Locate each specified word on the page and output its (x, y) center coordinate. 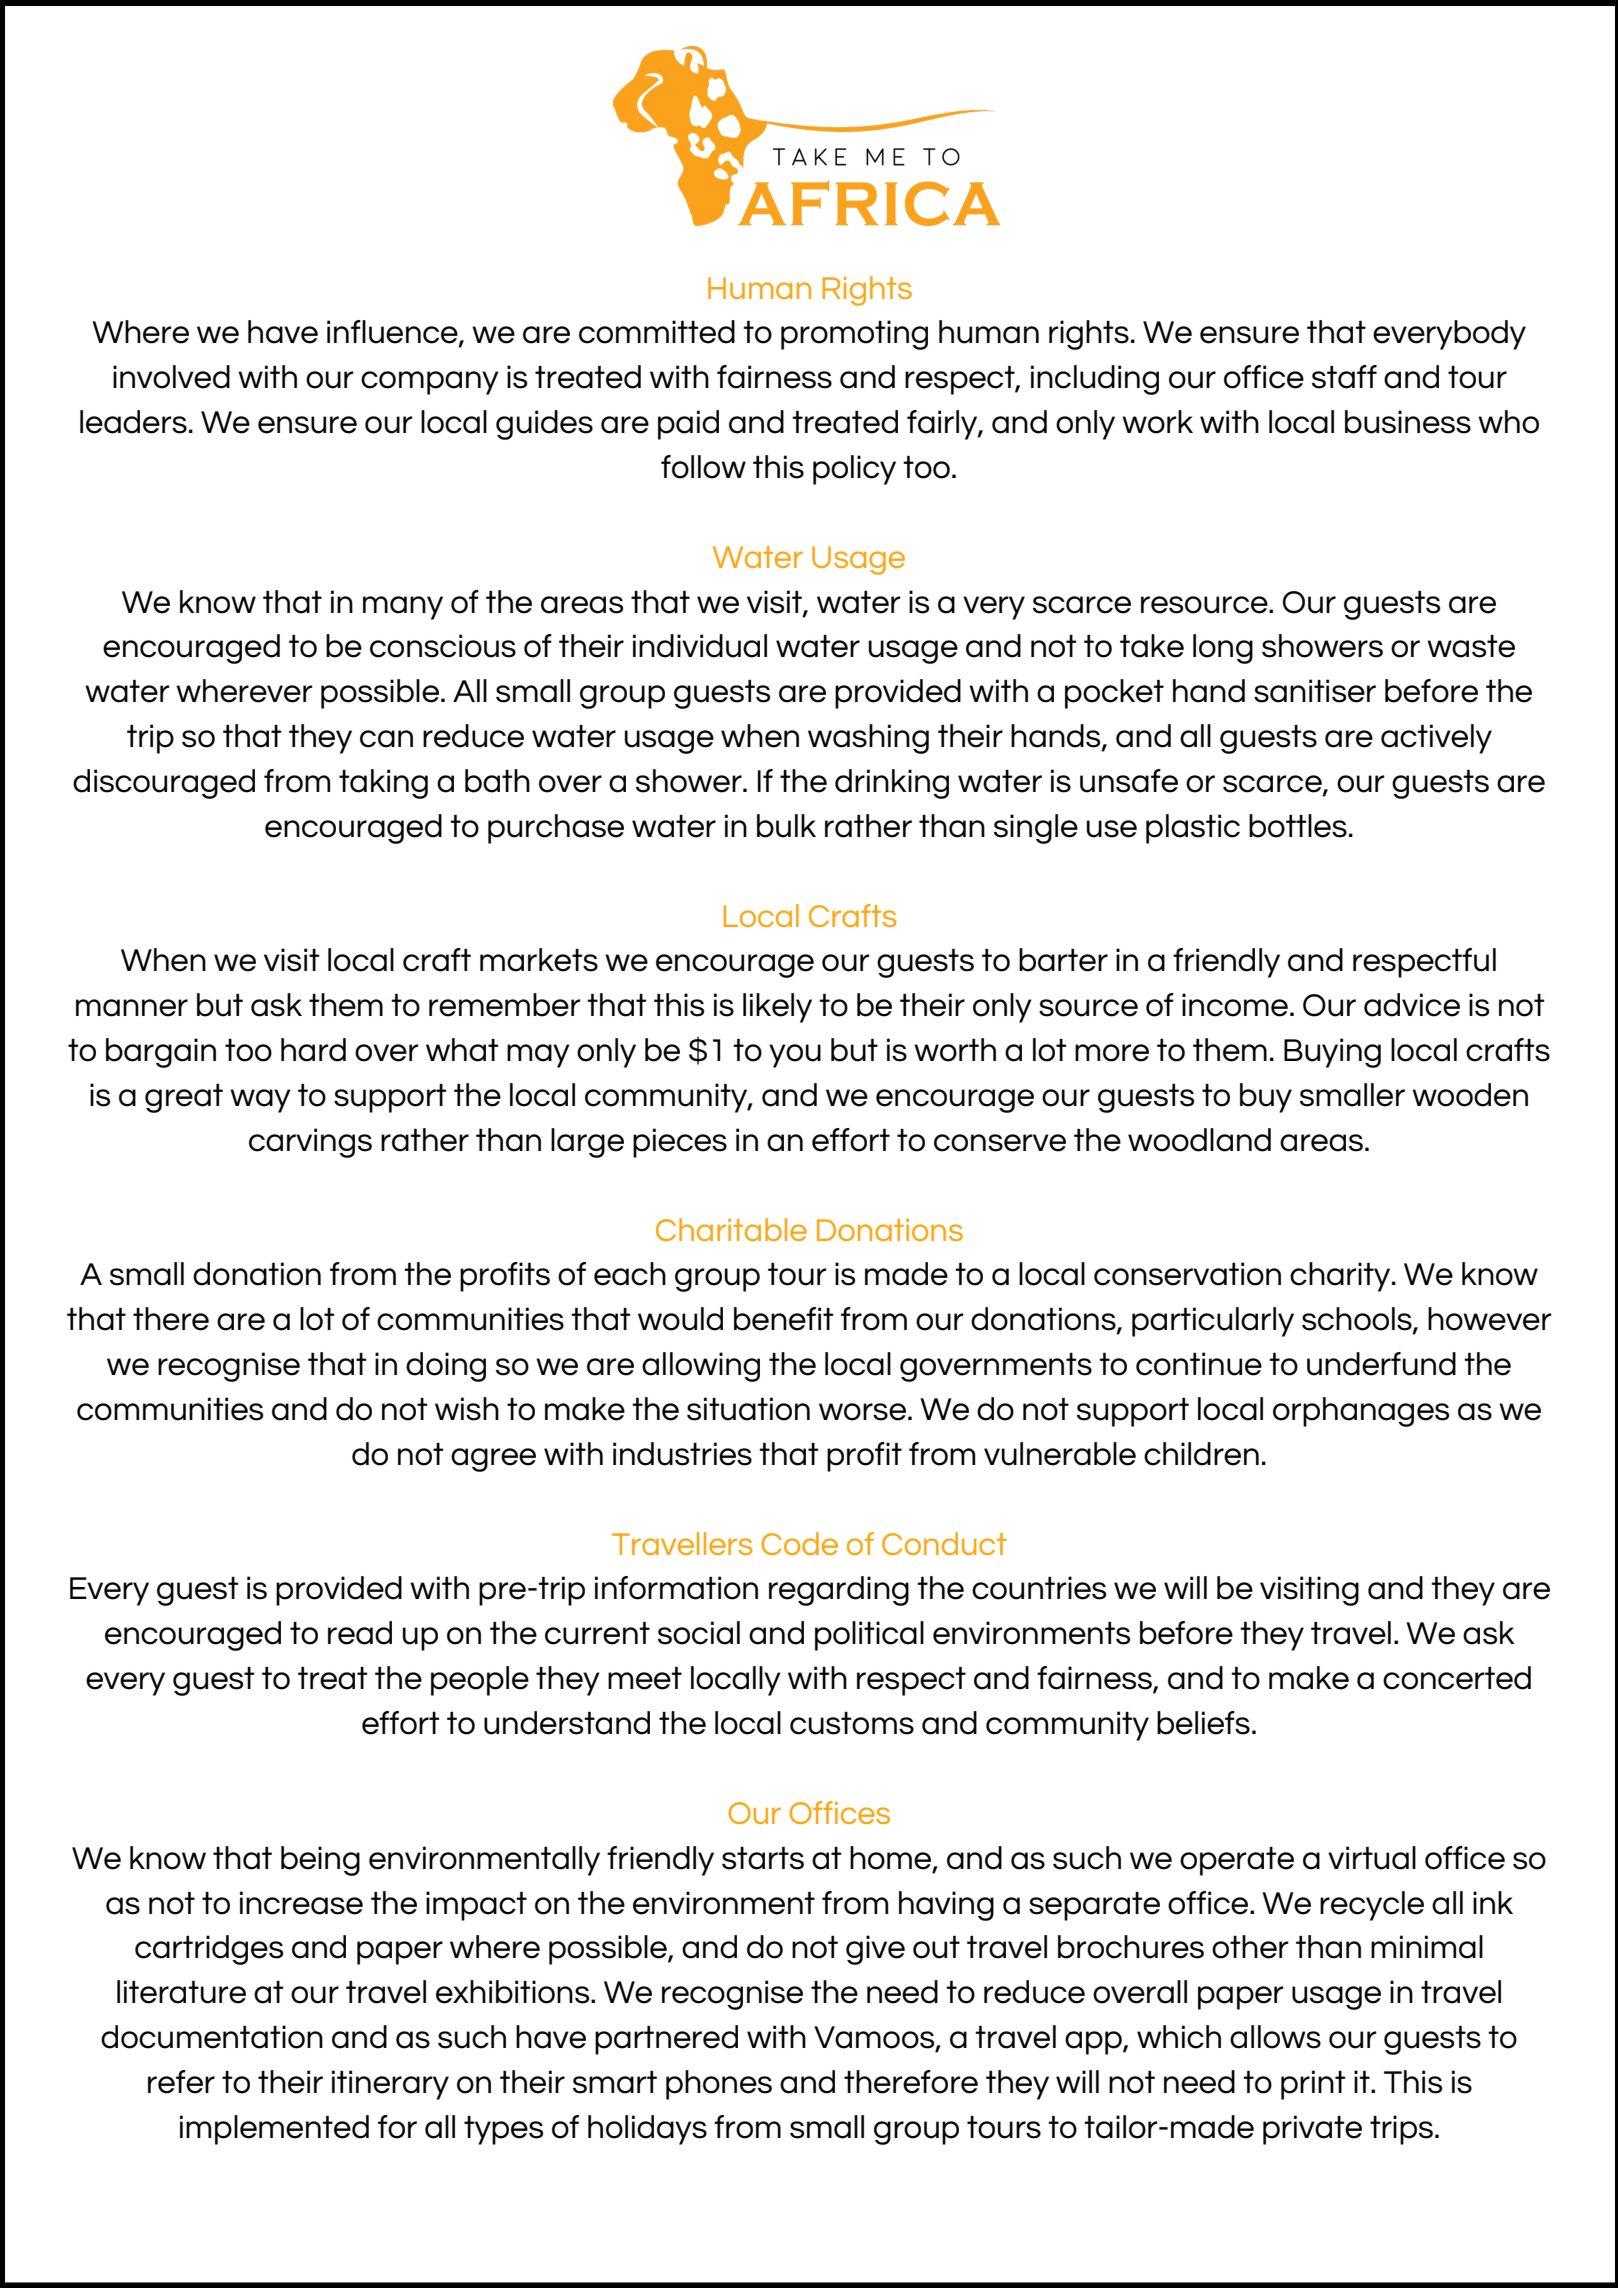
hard (313, 1050)
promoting (854, 335)
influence (393, 333)
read (360, 1633)
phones (719, 2085)
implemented (274, 2130)
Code (800, 1543)
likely (777, 1008)
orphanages (1361, 1412)
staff (1344, 377)
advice (1412, 1005)
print (1313, 2085)
